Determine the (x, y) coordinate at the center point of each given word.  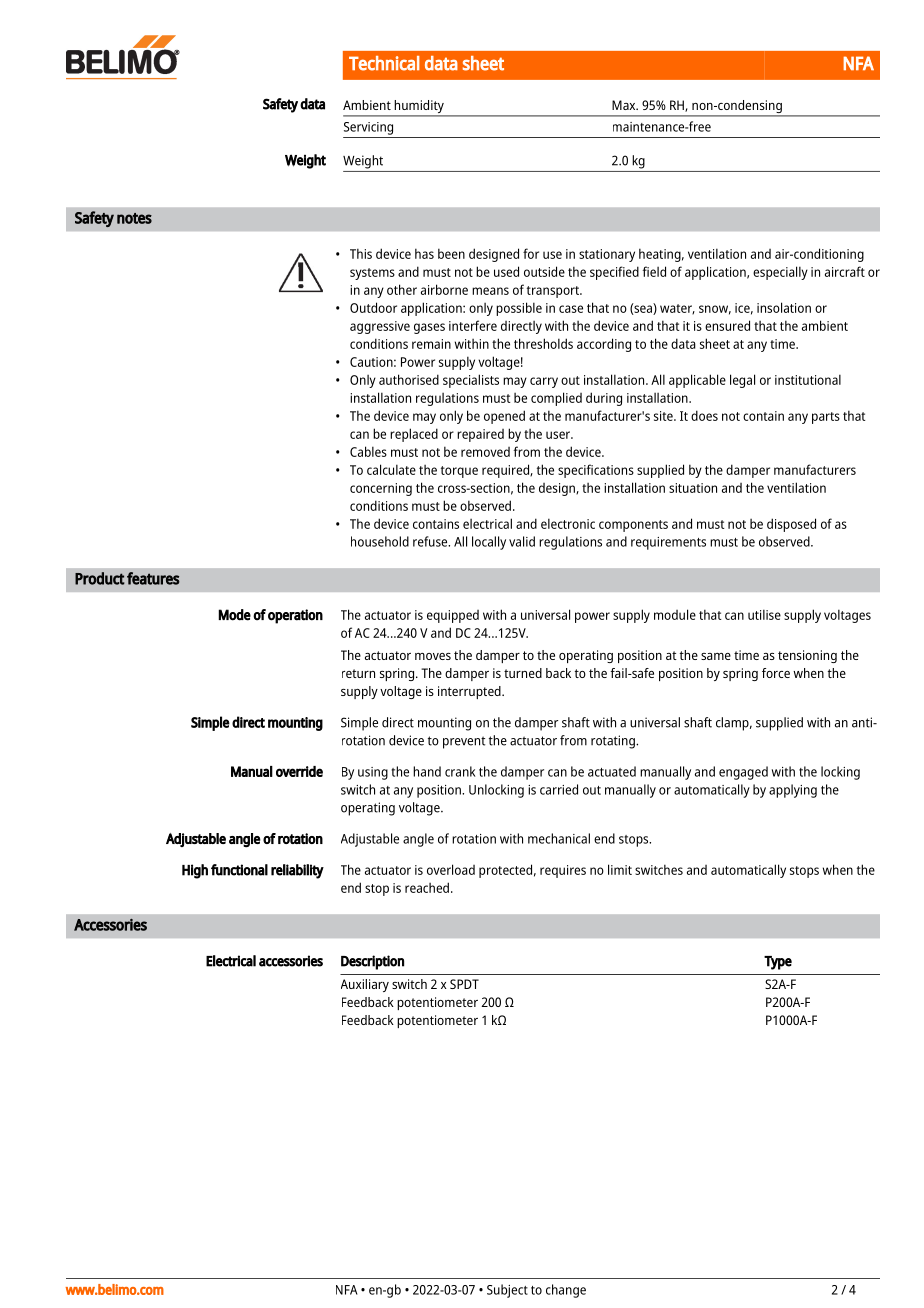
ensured (727, 325)
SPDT (464, 984)
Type (778, 963)
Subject (507, 1291)
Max (625, 105)
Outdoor (373, 307)
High (195, 871)
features (153, 578)
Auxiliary (365, 985)
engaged (743, 773)
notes (134, 218)
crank (460, 771)
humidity (419, 108)
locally (489, 543)
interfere (473, 325)
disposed (791, 525)
